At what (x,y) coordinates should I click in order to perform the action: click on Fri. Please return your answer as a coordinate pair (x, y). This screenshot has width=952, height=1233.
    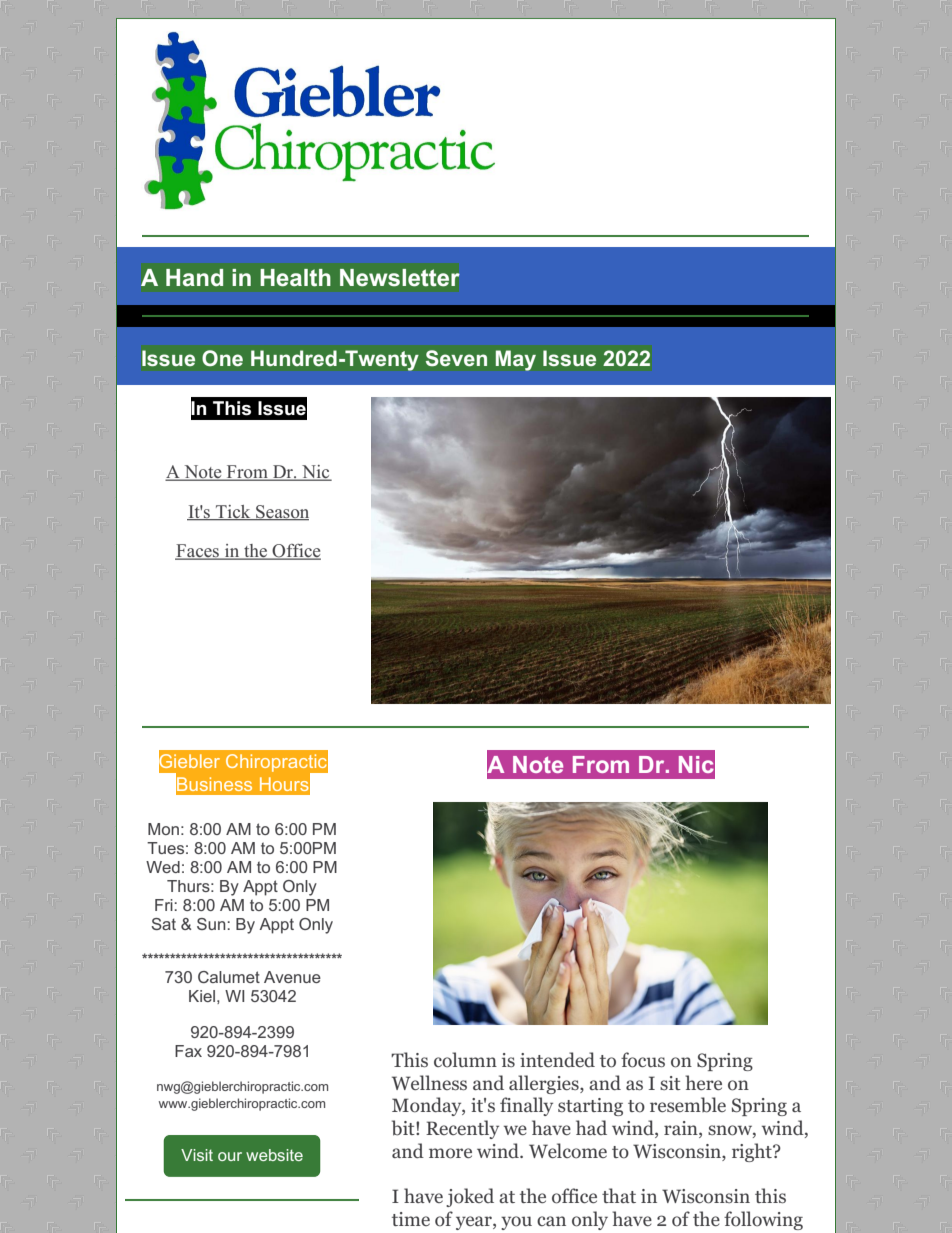
    Looking at the image, I should click on (165, 905).
